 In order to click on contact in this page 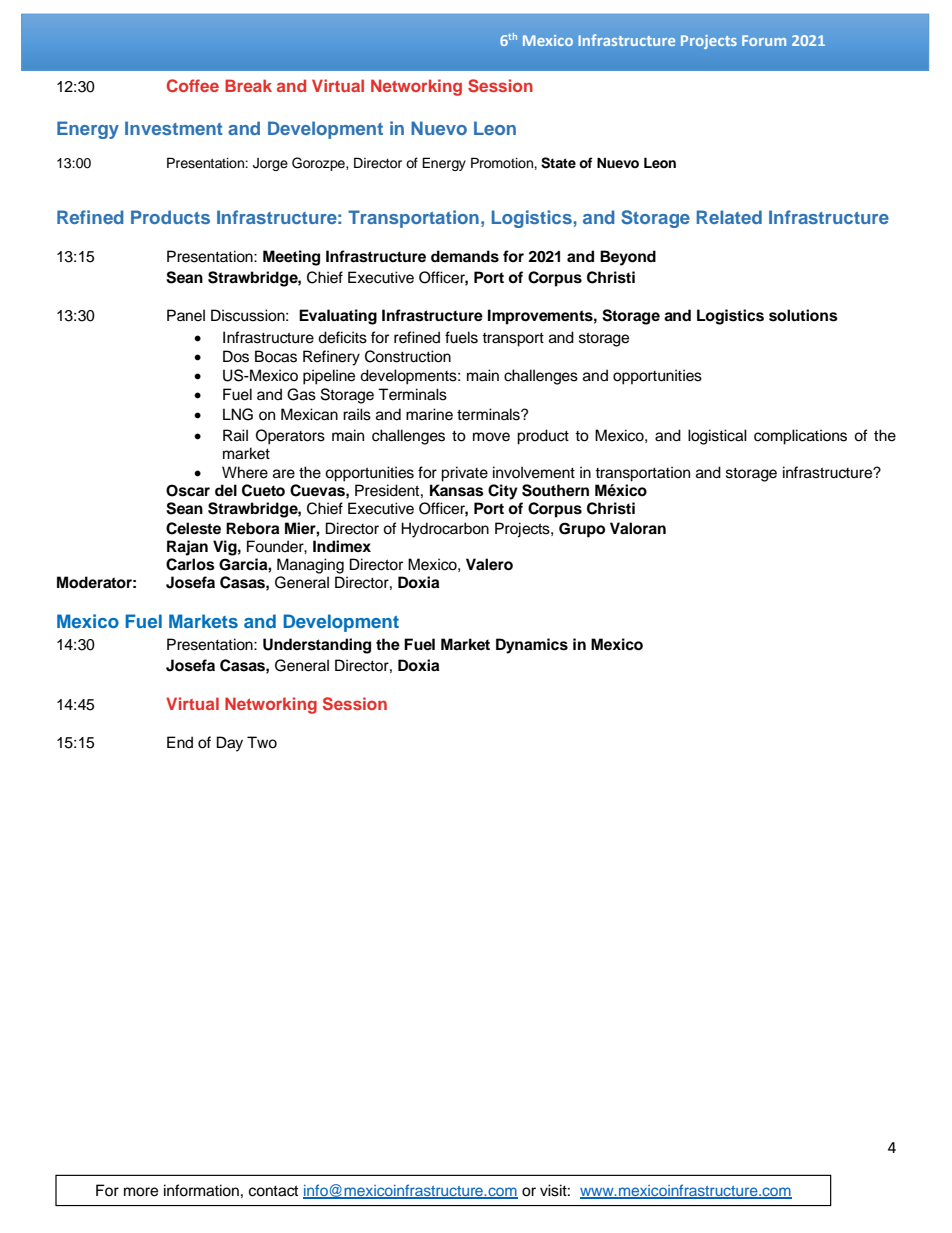, I will do `click(273, 1191)`.
